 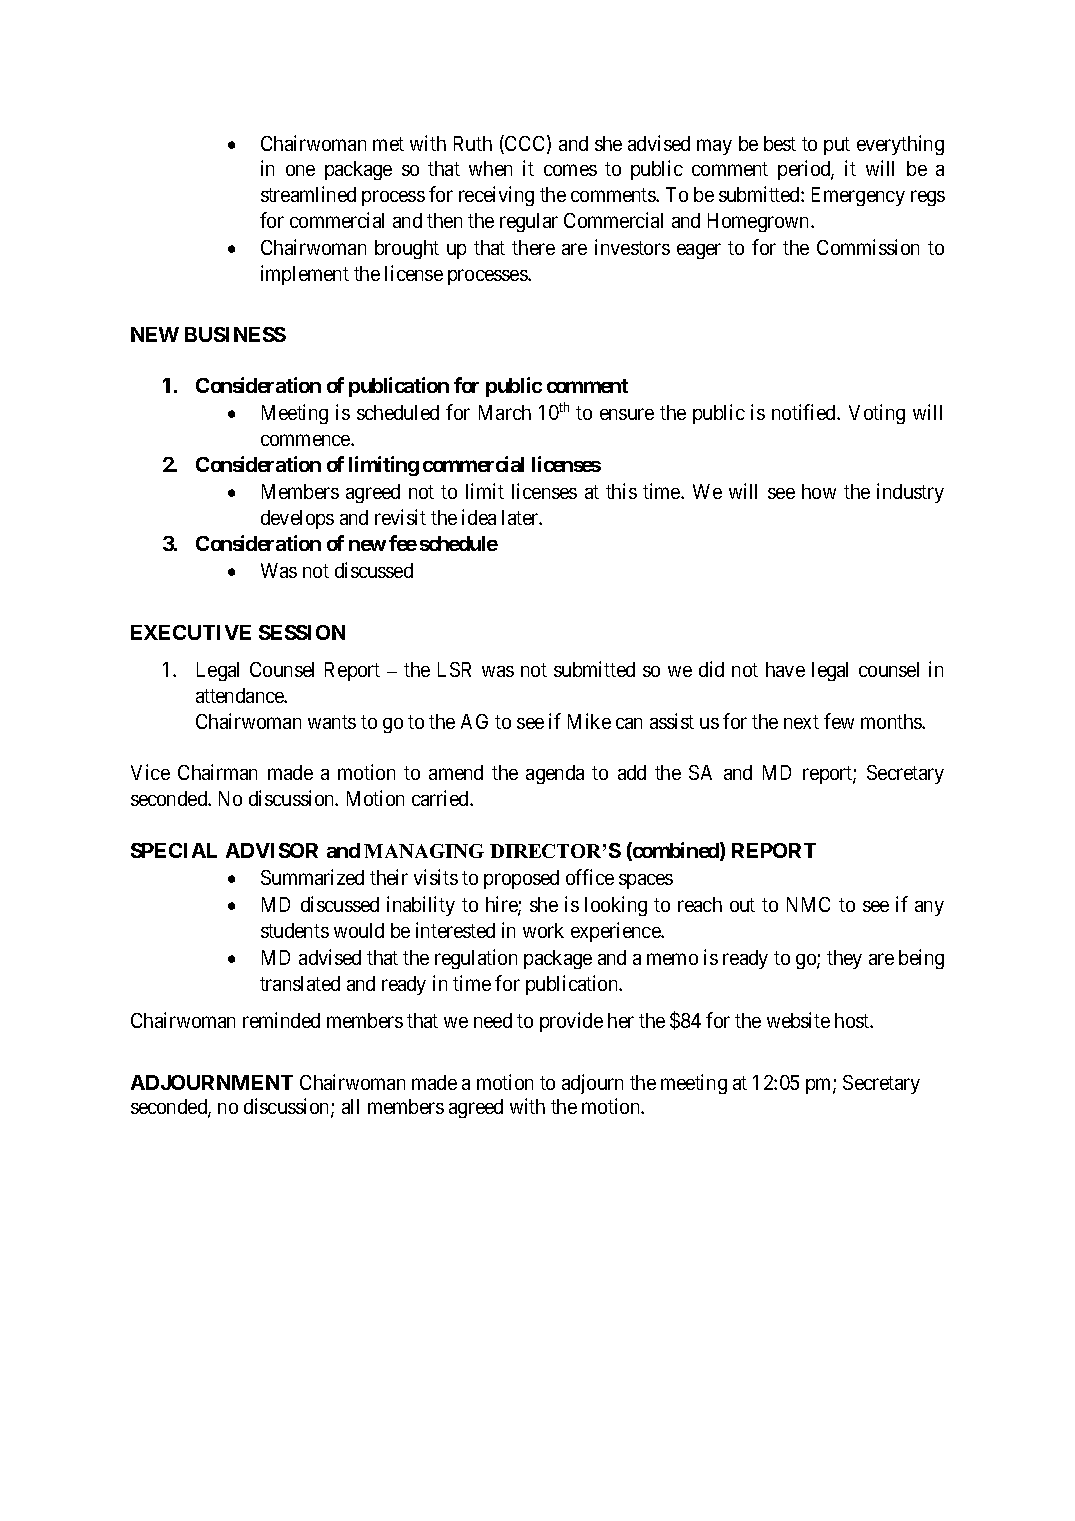 I want to click on put, so click(x=837, y=146).
